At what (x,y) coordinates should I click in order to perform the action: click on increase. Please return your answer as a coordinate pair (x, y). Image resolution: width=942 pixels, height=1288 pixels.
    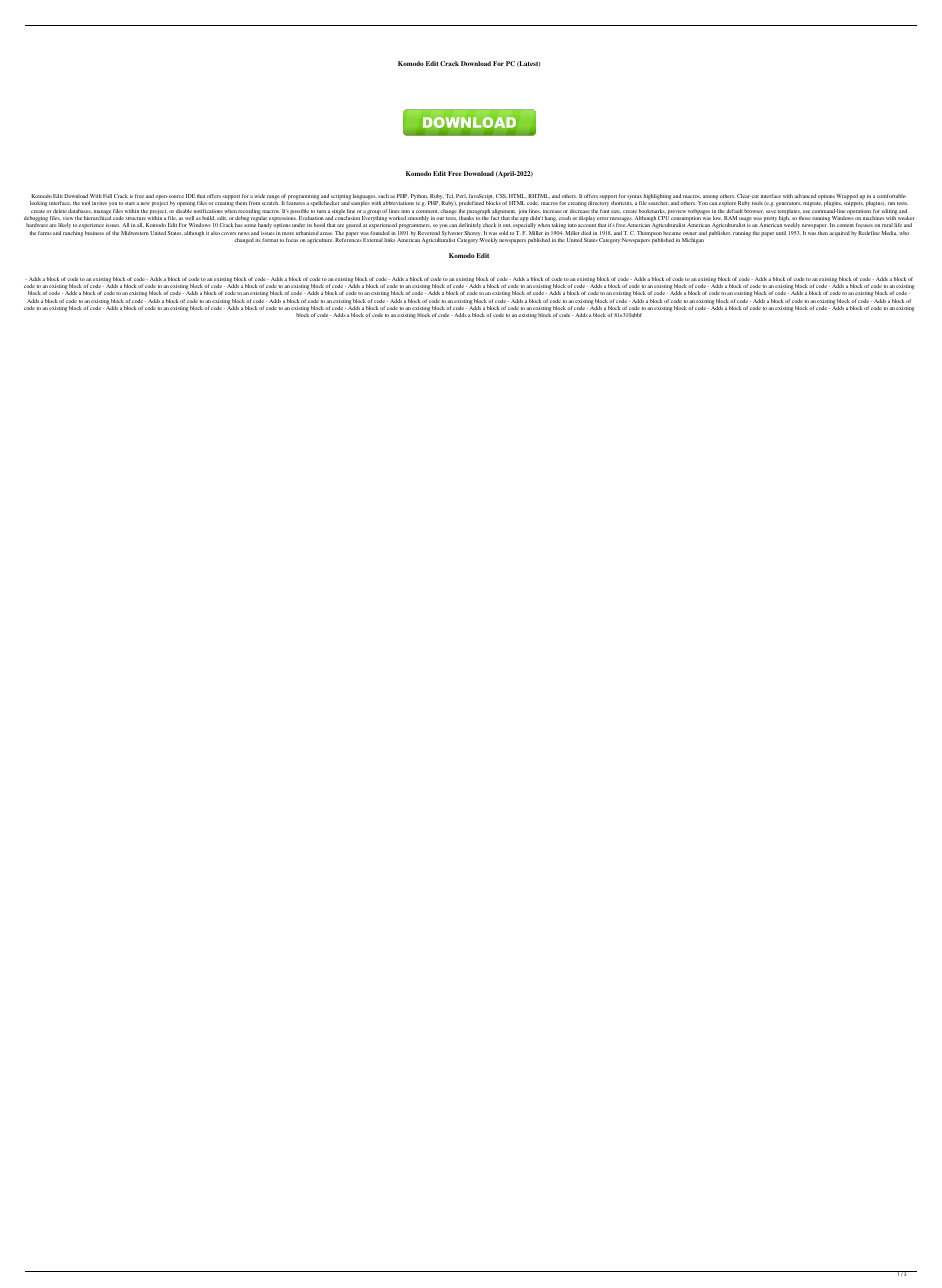
    Looking at the image, I should click on (552, 211).
